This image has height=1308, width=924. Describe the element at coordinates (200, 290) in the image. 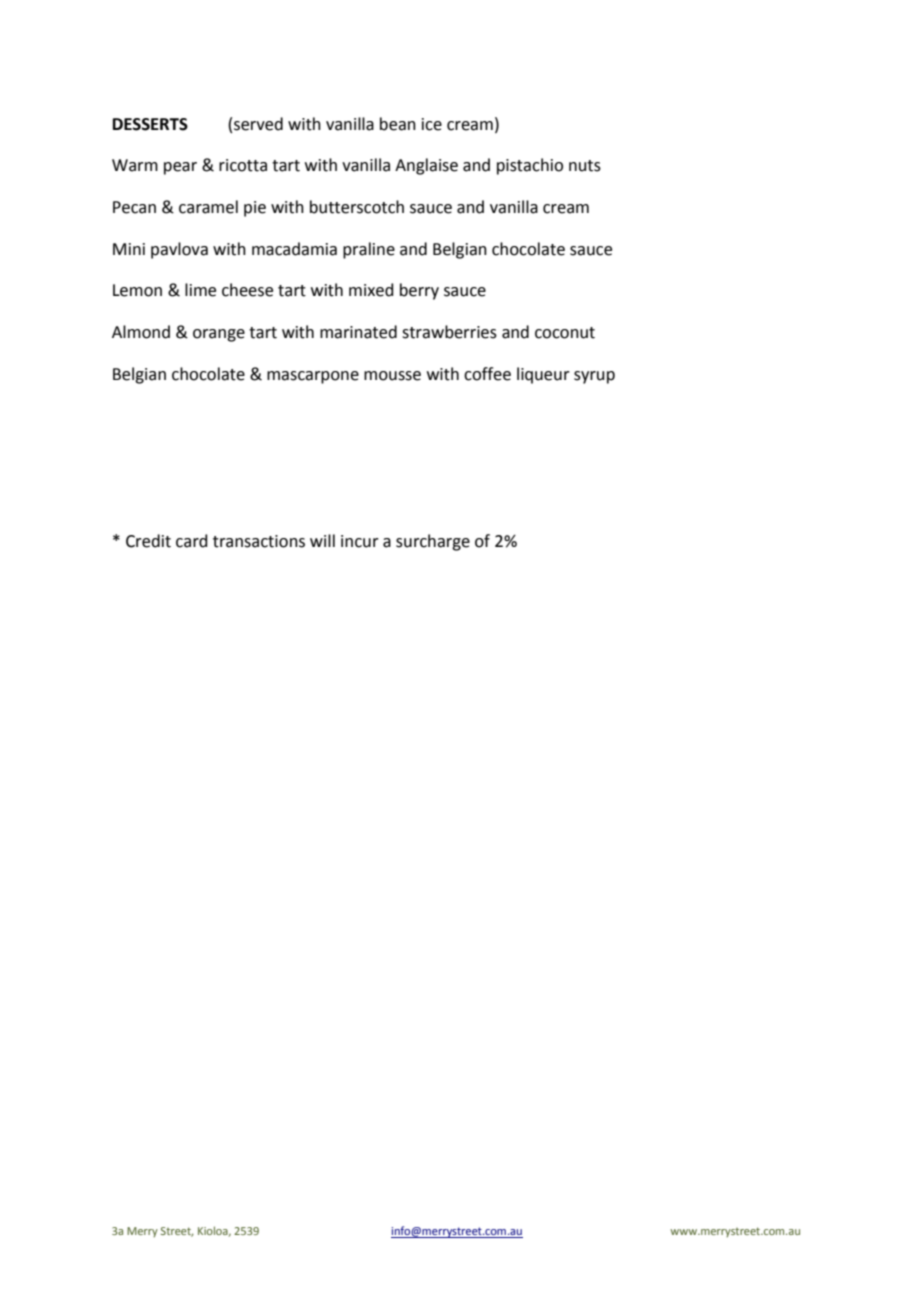

I see `lime` at that location.
